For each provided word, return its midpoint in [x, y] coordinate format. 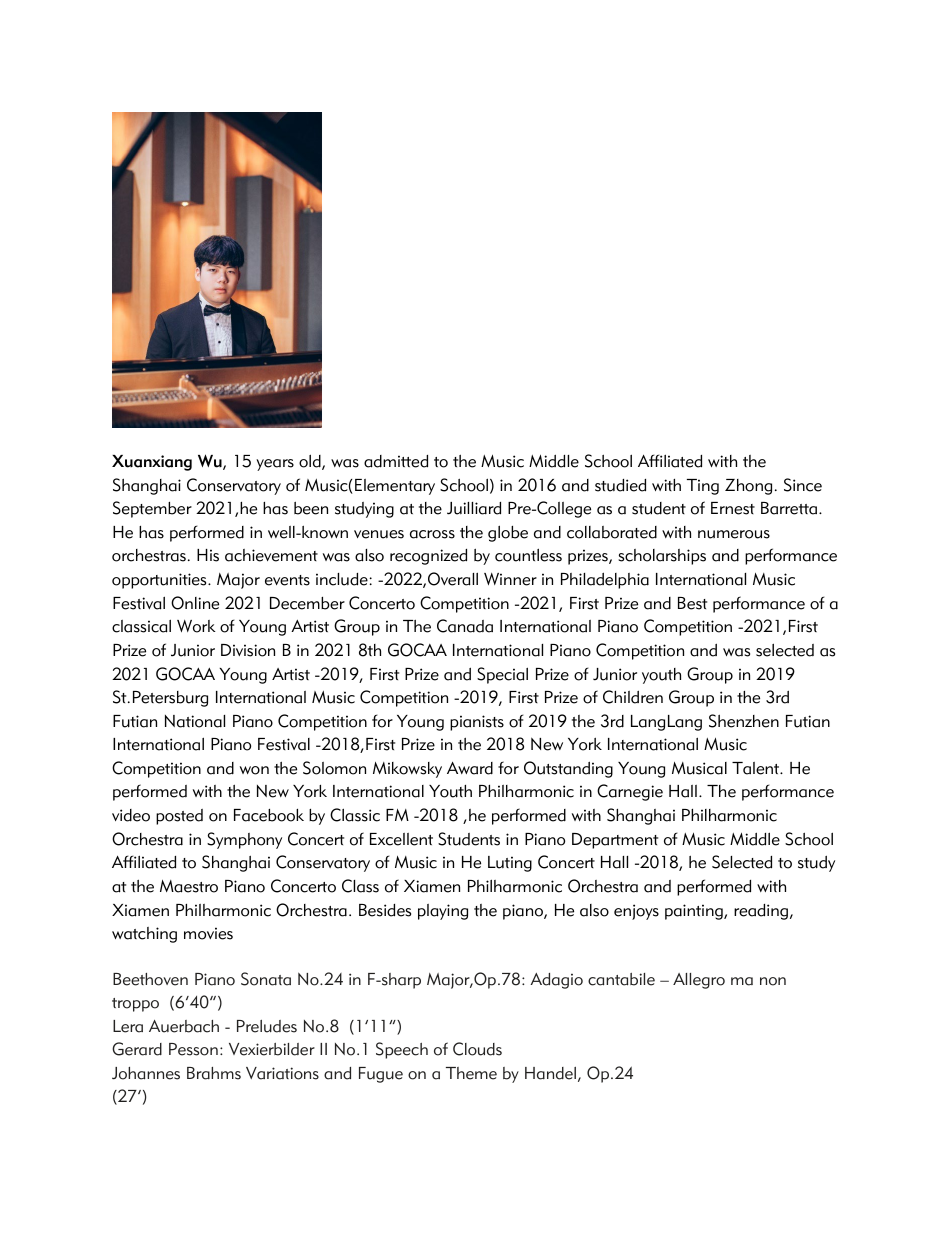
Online [195, 603]
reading [762, 912]
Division [248, 650]
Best [692, 603]
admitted [396, 461]
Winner [510, 579]
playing [443, 912]
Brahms [214, 1073]
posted [179, 817]
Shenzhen [744, 721]
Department [615, 841]
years [275, 465]
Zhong [748, 487]
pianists [477, 723]
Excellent [401, 839]
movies [208, 933]
